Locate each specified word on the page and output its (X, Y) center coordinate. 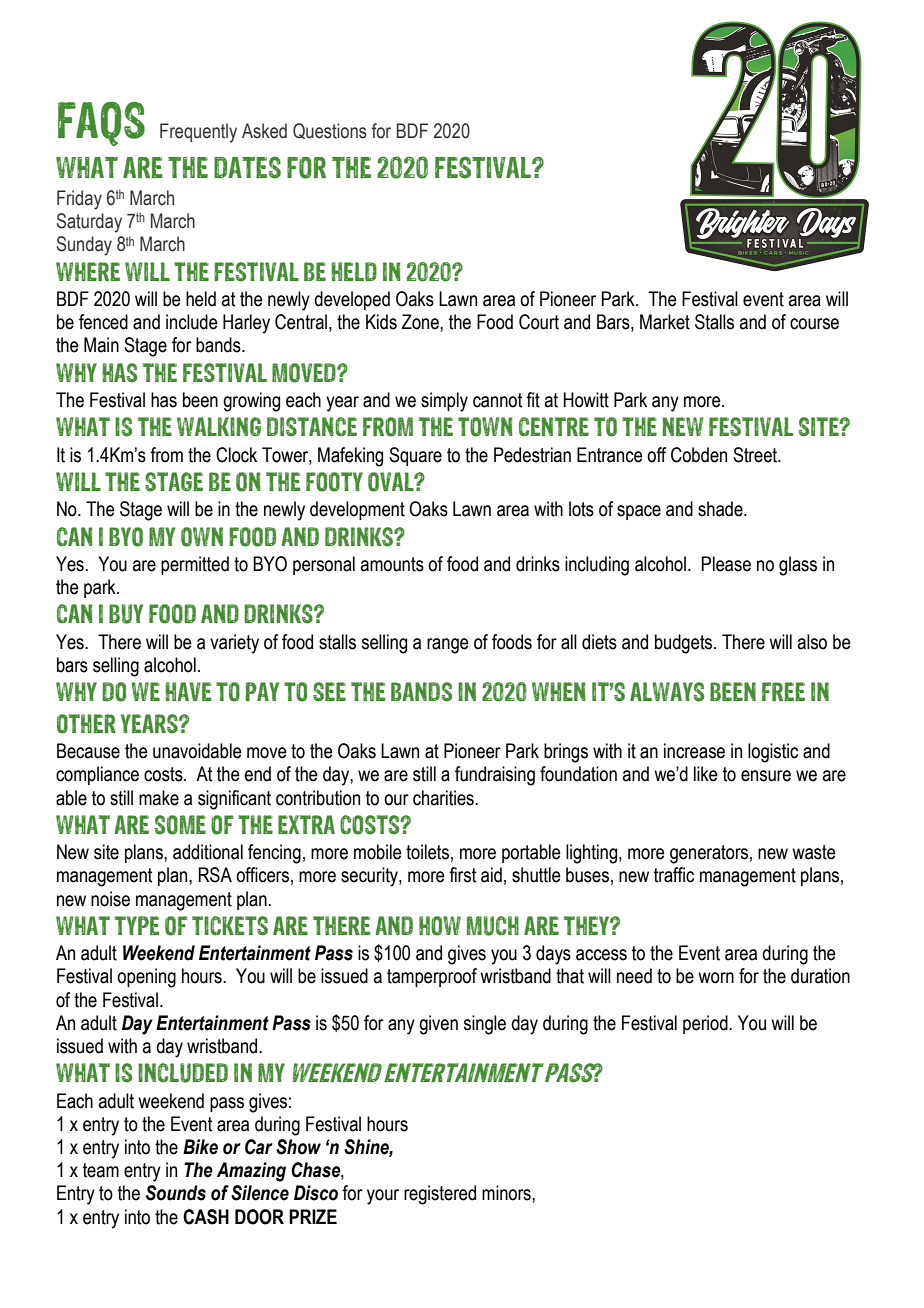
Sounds (176, 1193)
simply (444, 402)
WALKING (219, 426)
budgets (685, 644)
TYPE (137, 925)
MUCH (492, 926)
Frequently (198, 133)
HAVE (188, 691)
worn (716, 978)
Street (756, 455)
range (448, 646)
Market (665, 322)
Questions (330, 131)
